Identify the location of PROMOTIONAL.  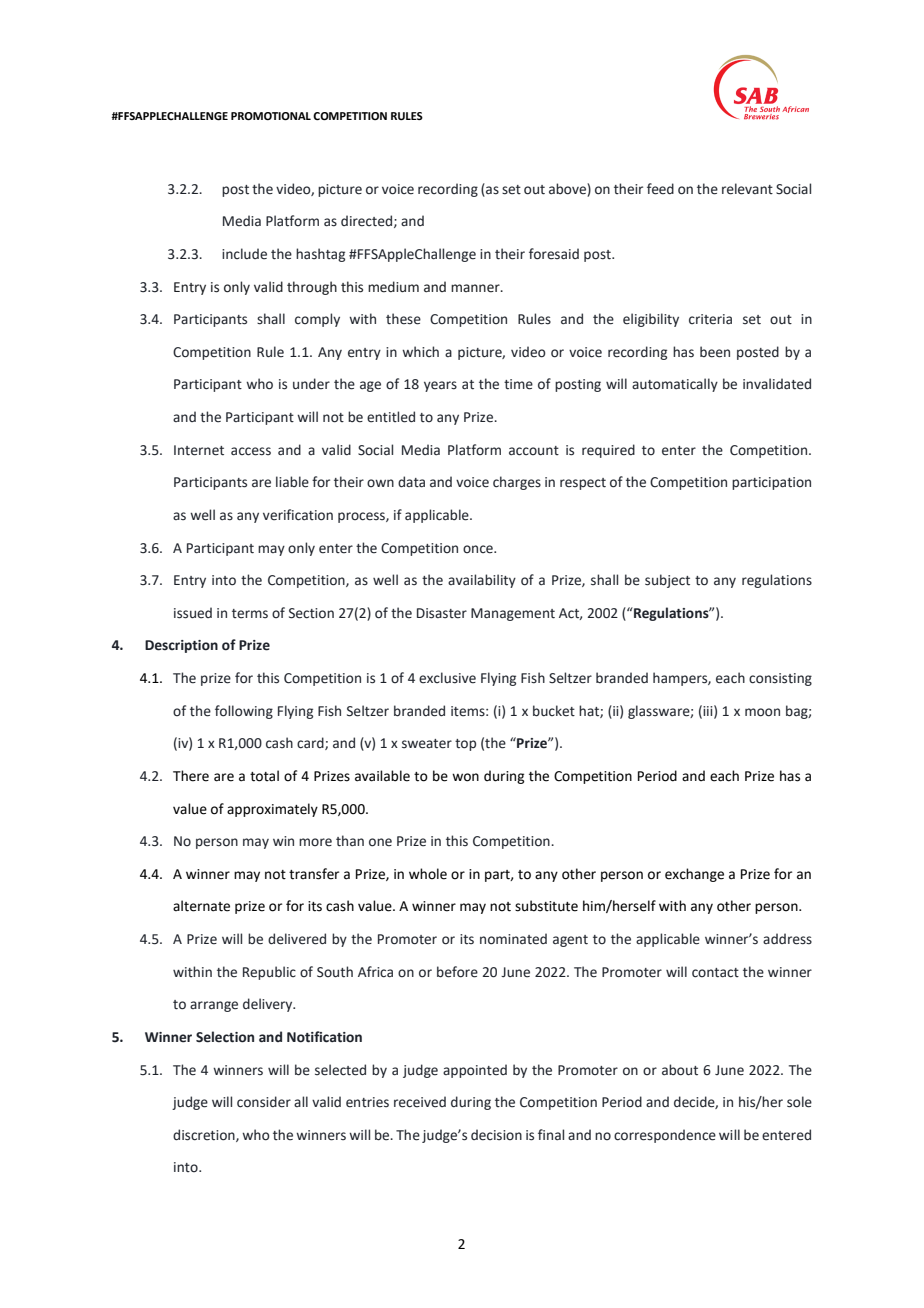
(271, 116).
